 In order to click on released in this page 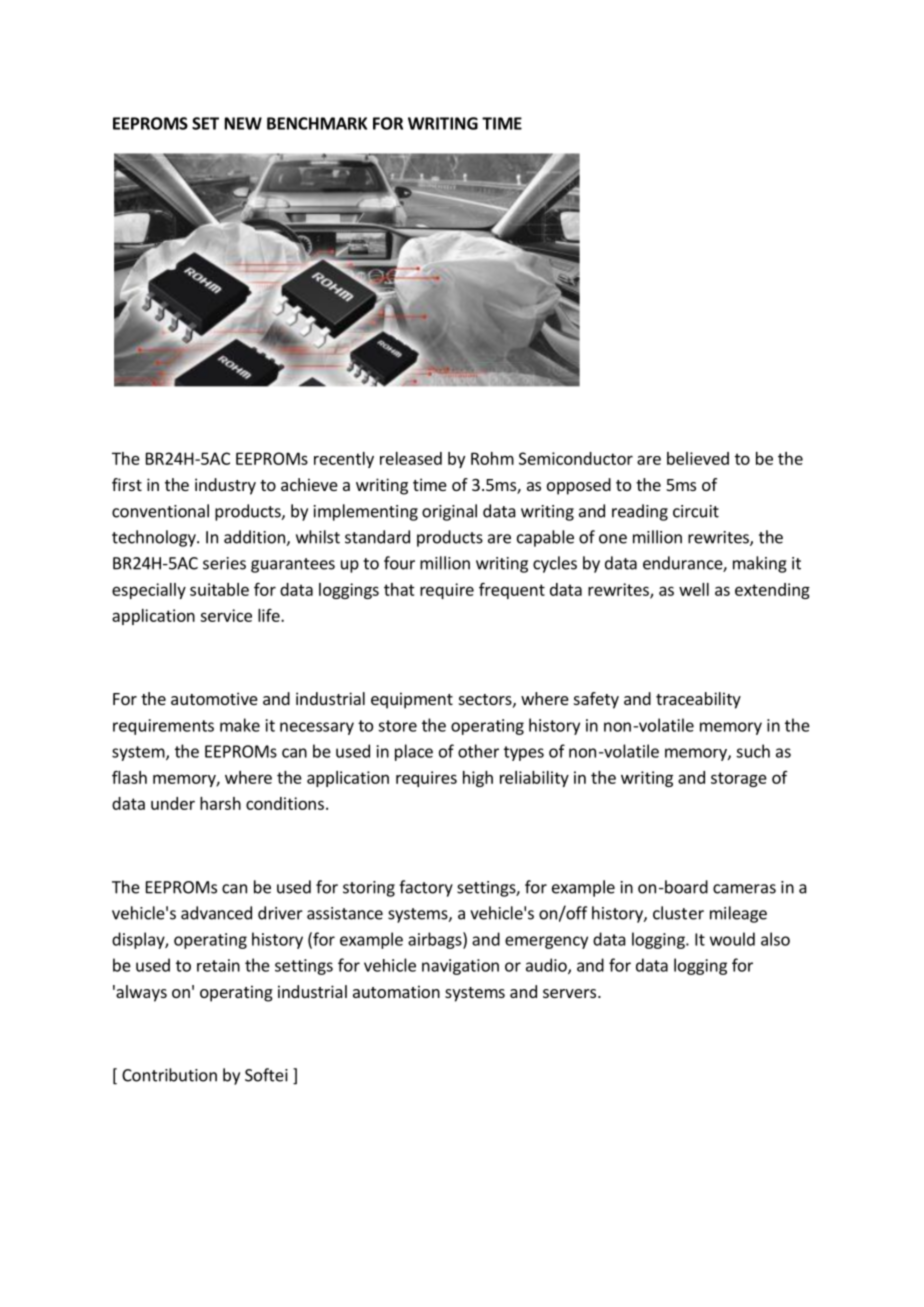, I will do `click(411, 458)`.
